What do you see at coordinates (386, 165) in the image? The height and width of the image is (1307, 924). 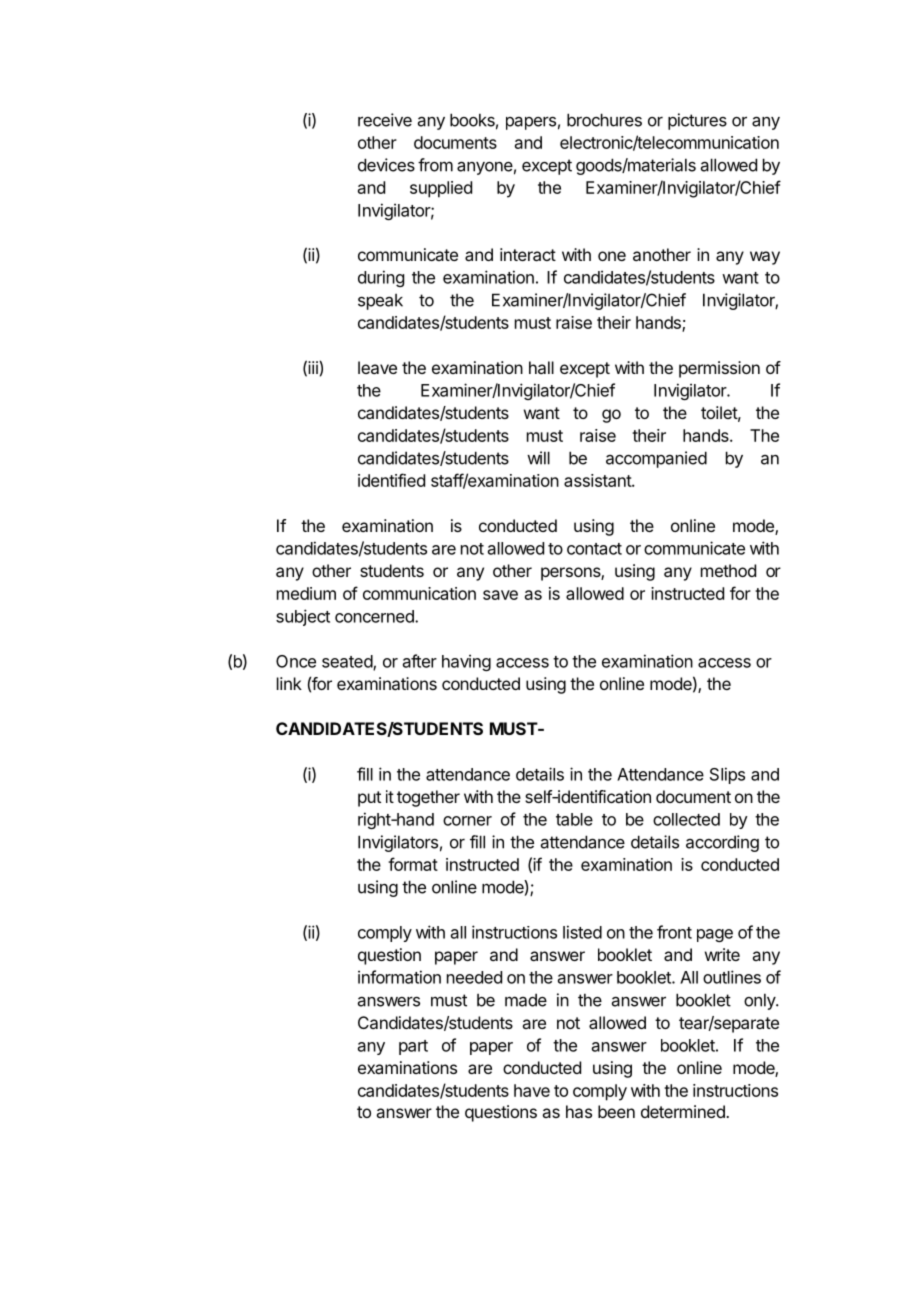 I see `devices` at bounding box center [386, 165].
